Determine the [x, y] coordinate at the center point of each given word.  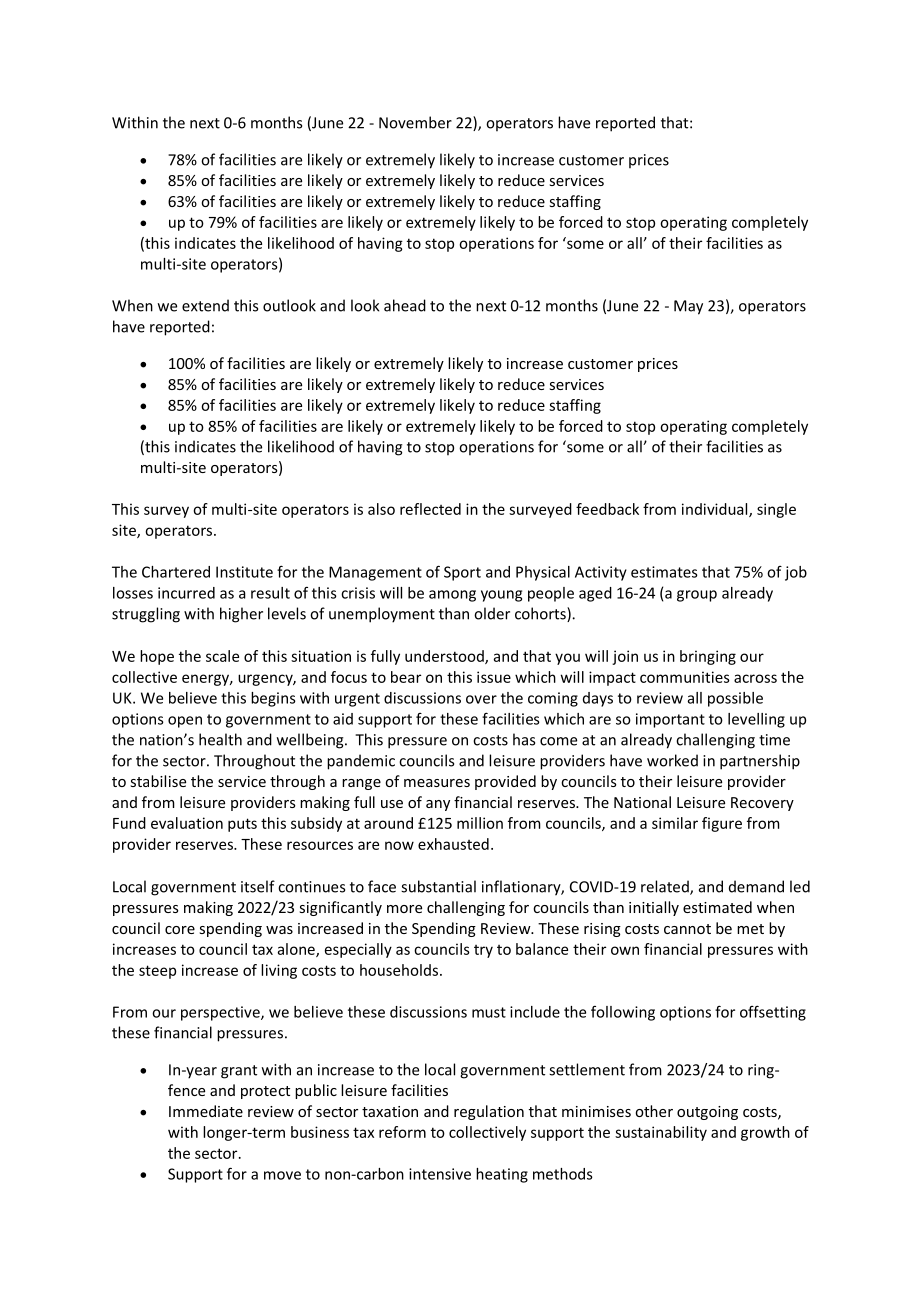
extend [205, 305]
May [688, 307]
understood [445, 657]
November [415, 122]
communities [685, 677]
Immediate [206, 1111]
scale [222, 656]
